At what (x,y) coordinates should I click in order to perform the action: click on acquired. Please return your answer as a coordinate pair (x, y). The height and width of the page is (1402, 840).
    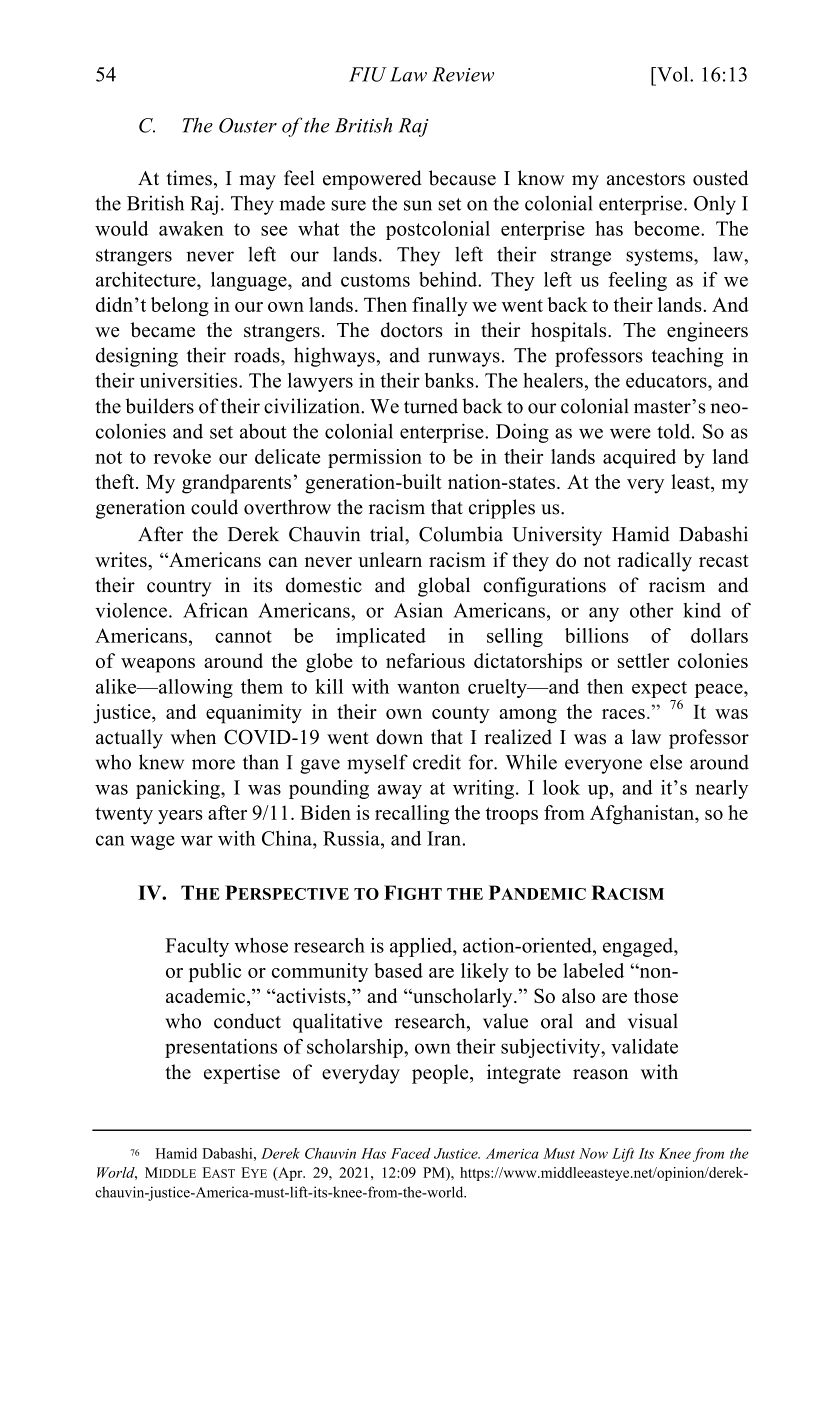
    Looking at the image, I should click on (639, 458).
